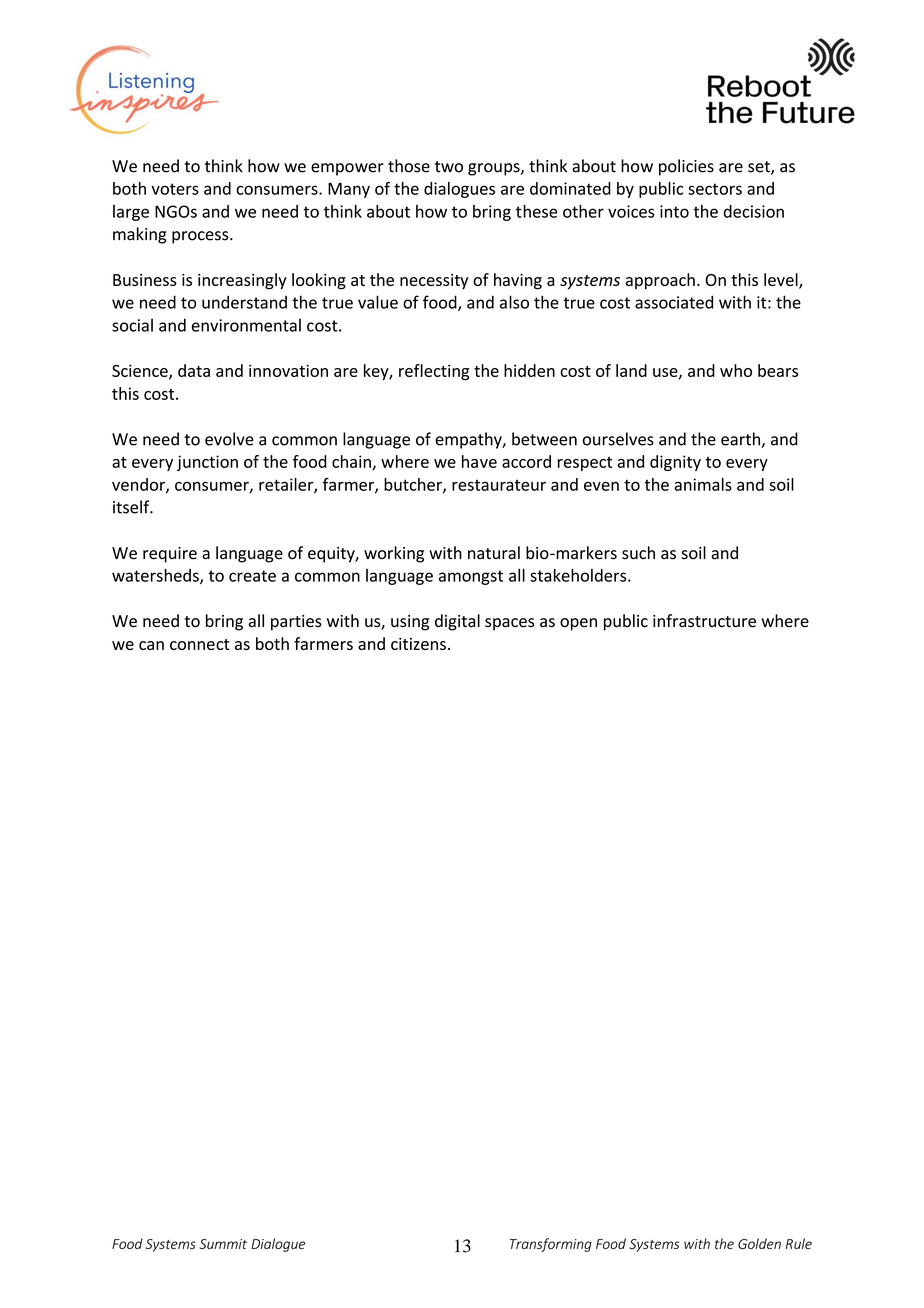  What do you see at coordinates (449, 167) in the image?
I see `two` at bounding box center [449, 167].
